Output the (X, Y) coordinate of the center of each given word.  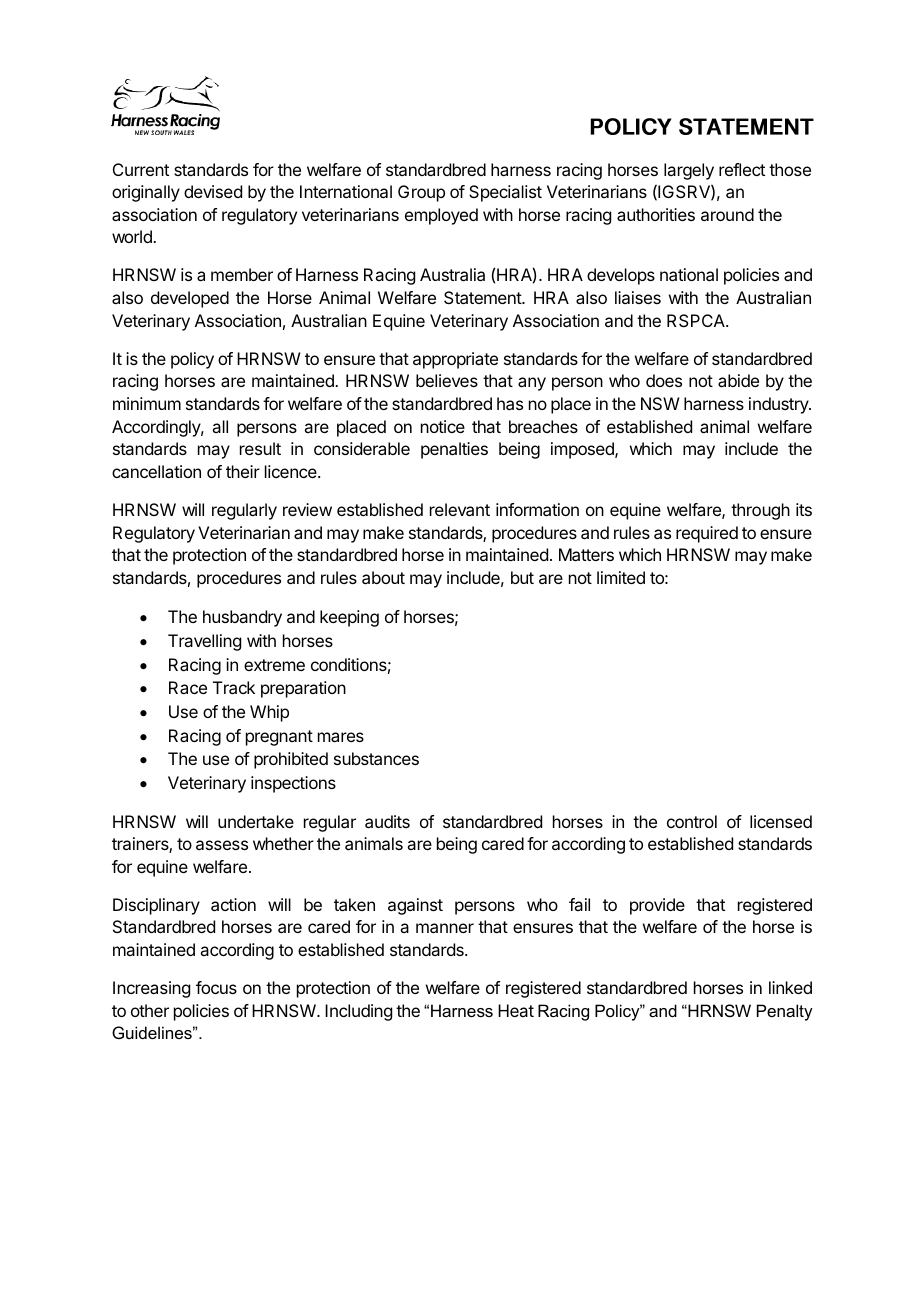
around (727, 214)
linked (790, 987)
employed (441, 216)
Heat (516, 1010)
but (522, 577)
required (707, 534)
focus (216, 987)
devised (213, 191)
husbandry (242, 618)
